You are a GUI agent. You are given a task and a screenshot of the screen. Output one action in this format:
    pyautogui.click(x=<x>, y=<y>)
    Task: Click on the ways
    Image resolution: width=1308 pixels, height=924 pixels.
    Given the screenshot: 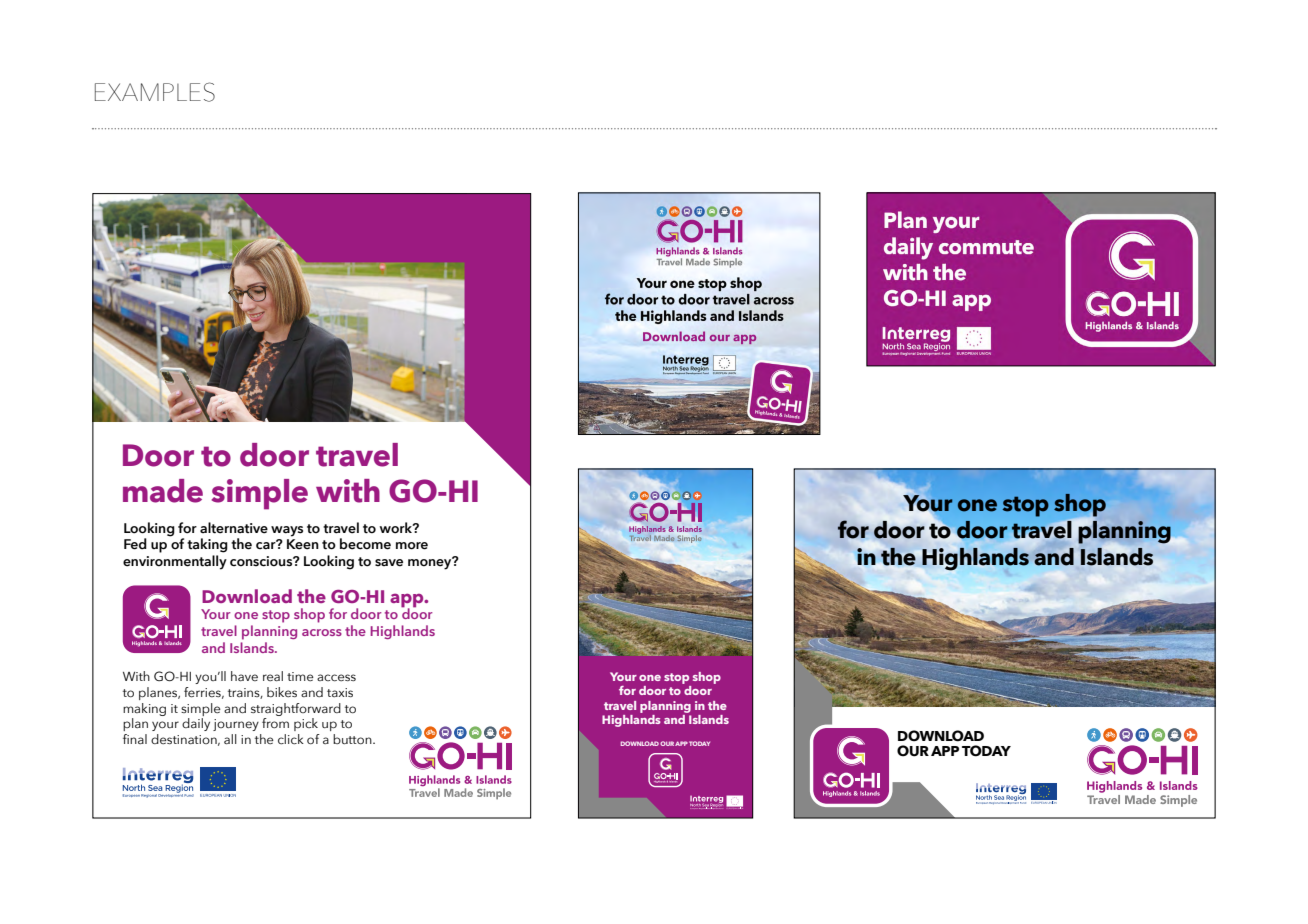 What is the action you would take?
    pyautogui.click(x=287, y=531)
